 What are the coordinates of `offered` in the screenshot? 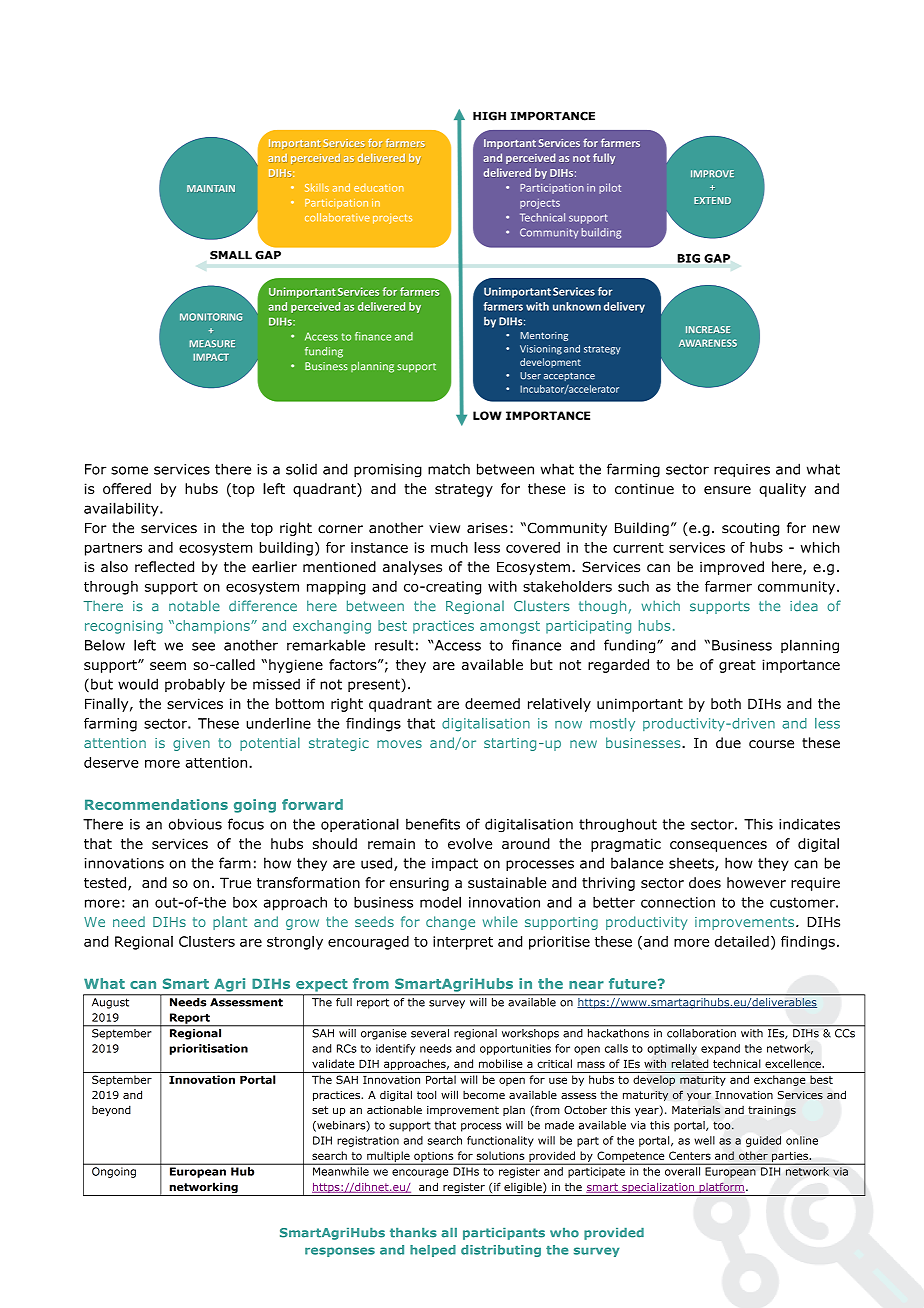 It's located at (127, 488).
